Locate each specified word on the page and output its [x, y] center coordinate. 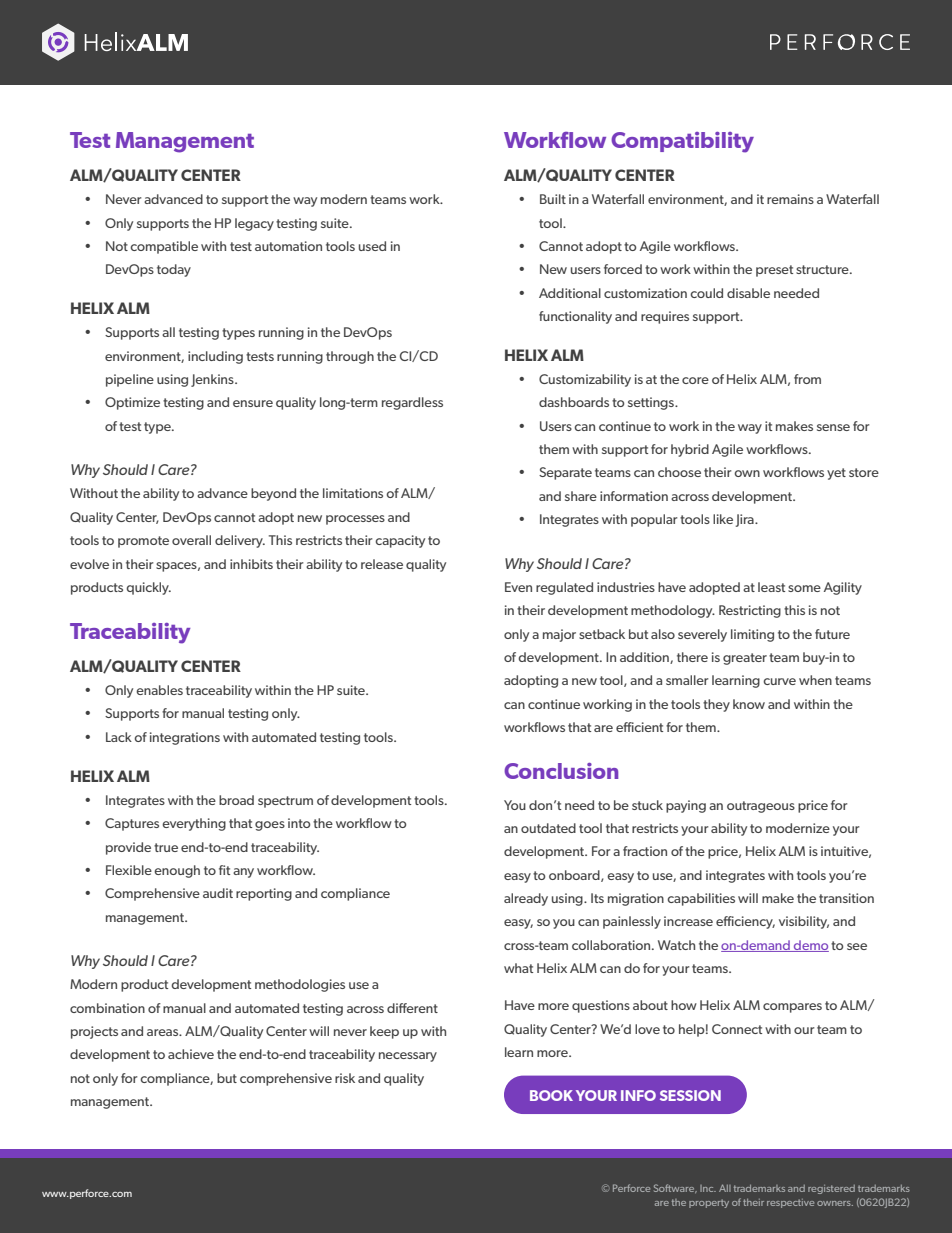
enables [159, 690]
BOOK [551, 1095]
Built [553, 199]
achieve [191, 1054]
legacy [254, 224]
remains [790, 199]
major [559, 635]
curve [779, 681]
